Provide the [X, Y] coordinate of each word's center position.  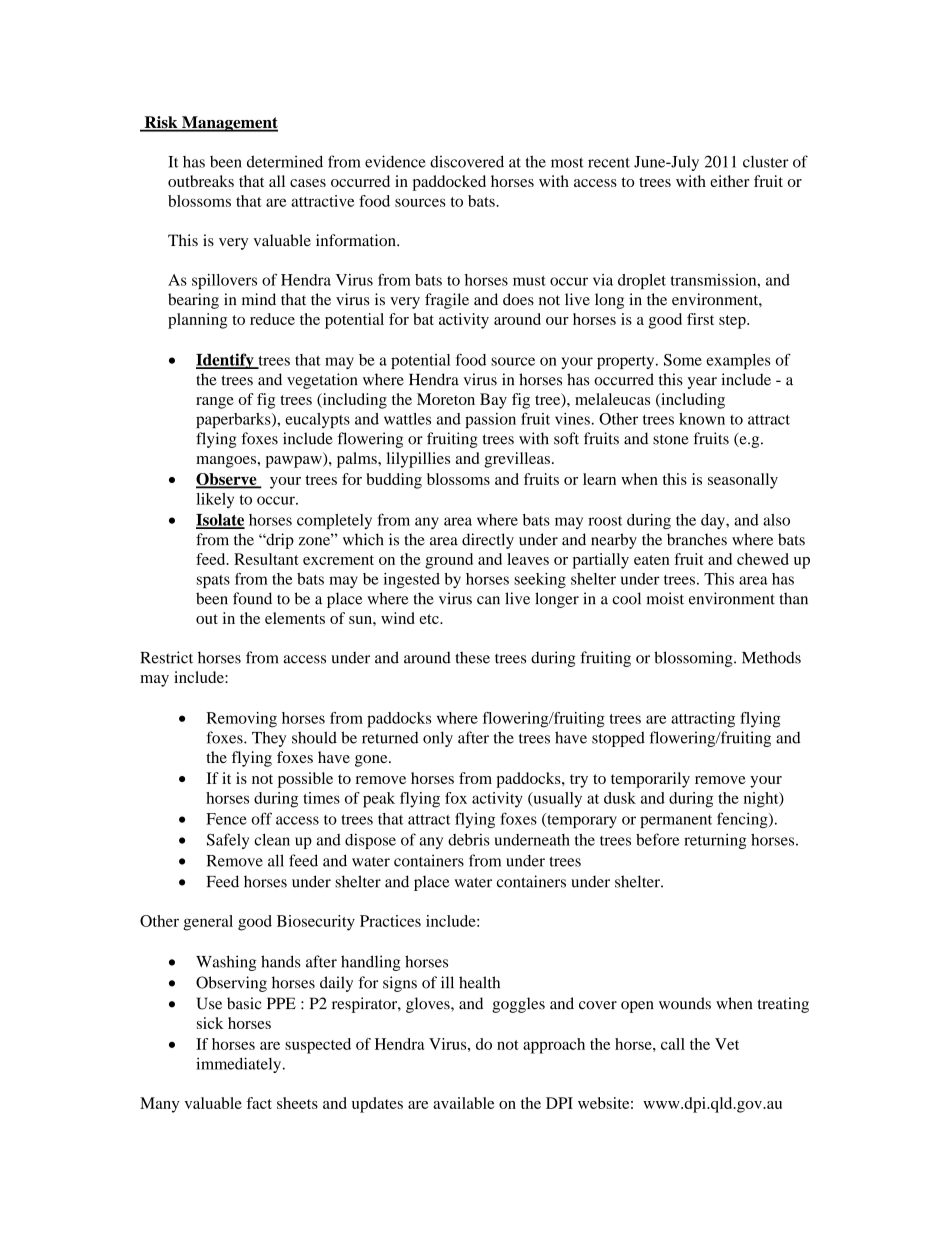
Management [229, 124]
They [269, 739]
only [438, 739]
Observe [227, 480]
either [729, 181]
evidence [395, 161]
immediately [238, 1065]
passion [490, 420]
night [762, 800]
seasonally [743, 481]
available [464, 1103]
